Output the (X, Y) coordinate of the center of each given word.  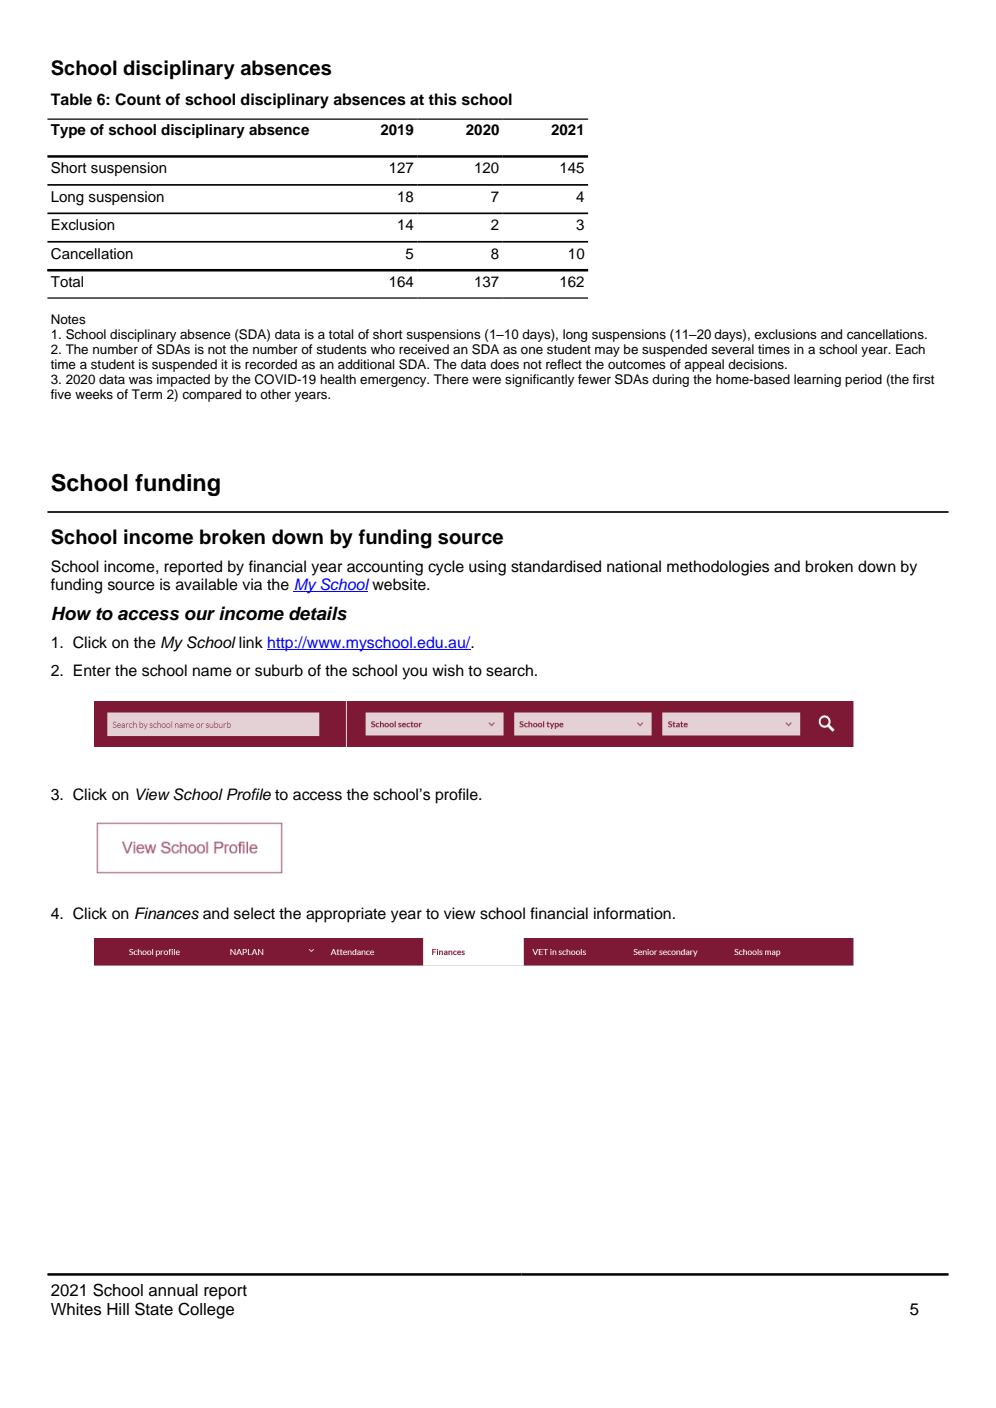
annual (173, 1290)
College (206, 1310)
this (442, 99)
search (509, 670)
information (632, 913)
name (212, 672)
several (732, 349)
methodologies (718, 568)
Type (68, 131)
